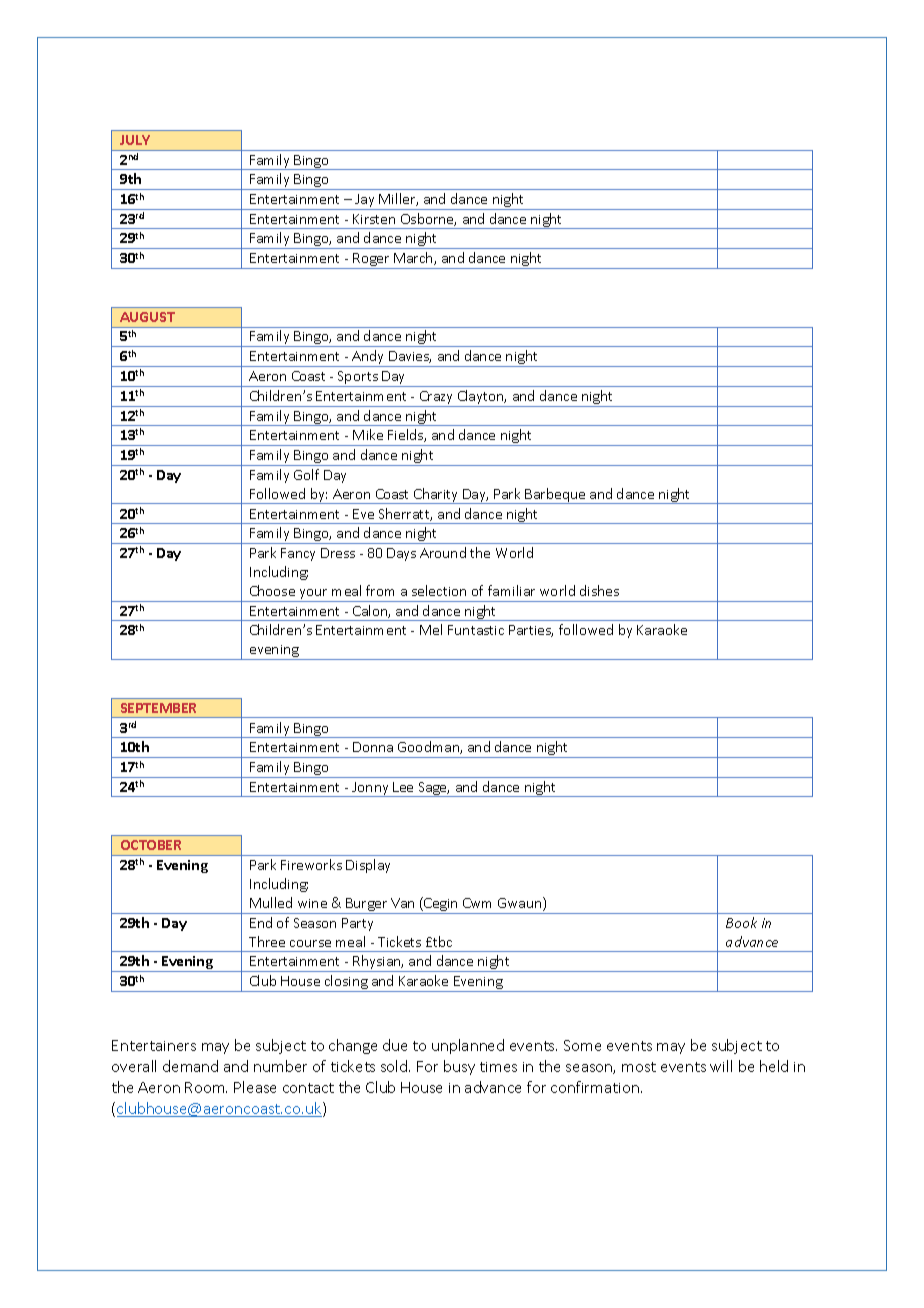 The width and height of the document is (924, 1308). I want to click on busy, so click(459, 1067).
